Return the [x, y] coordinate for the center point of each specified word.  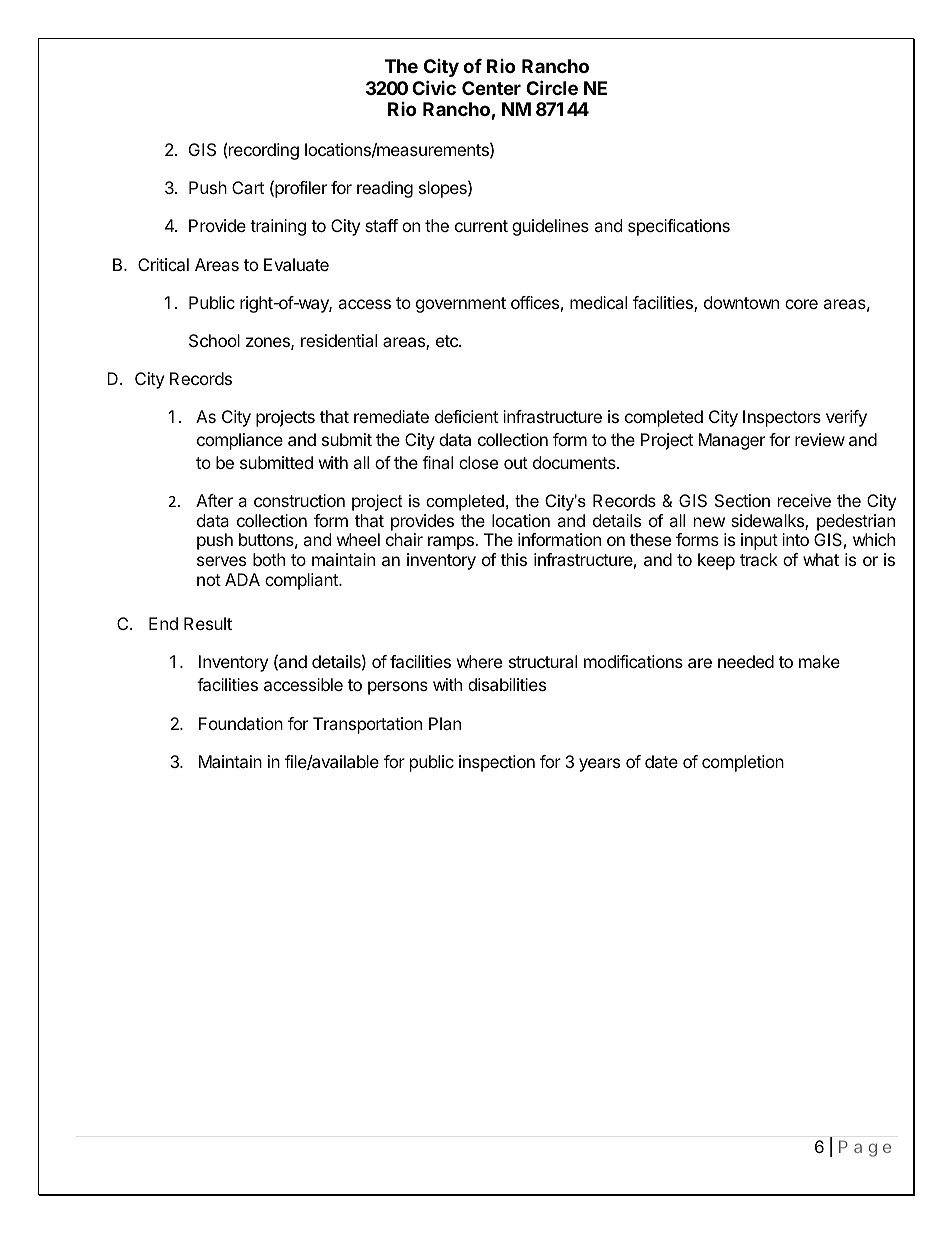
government [461, 305]
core [801, 304]
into [795, 539]
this [514, 559]
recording [264, 151]
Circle [552, 87]
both [269, 559]
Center [491, 88]
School [214, 340]
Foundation [241, 723]
